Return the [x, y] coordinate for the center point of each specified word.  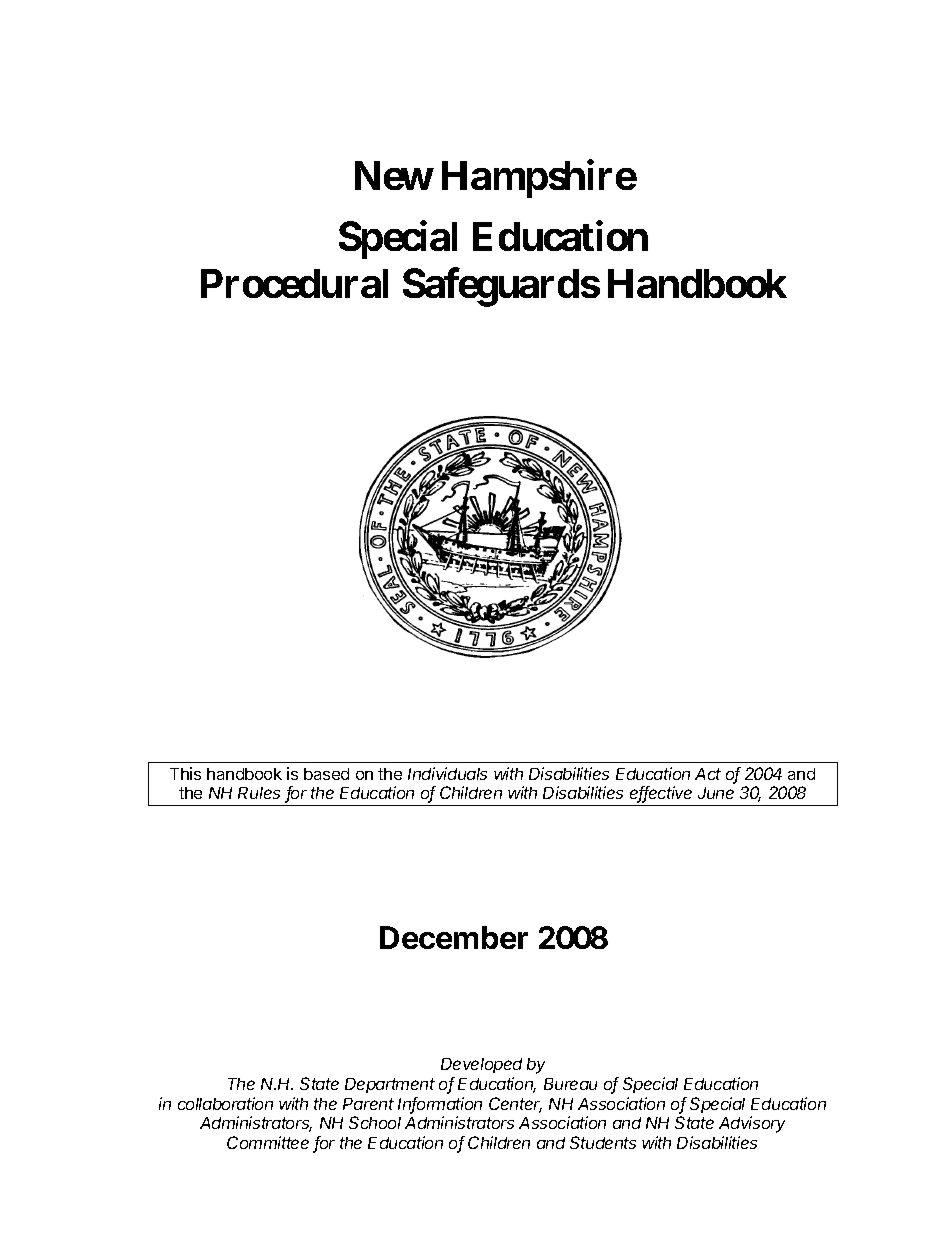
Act [708, 774]
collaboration [225, 1103]
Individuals [447, 773]
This [185, 773]
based [326, 774]
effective [661, 794]
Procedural [294, 283]
